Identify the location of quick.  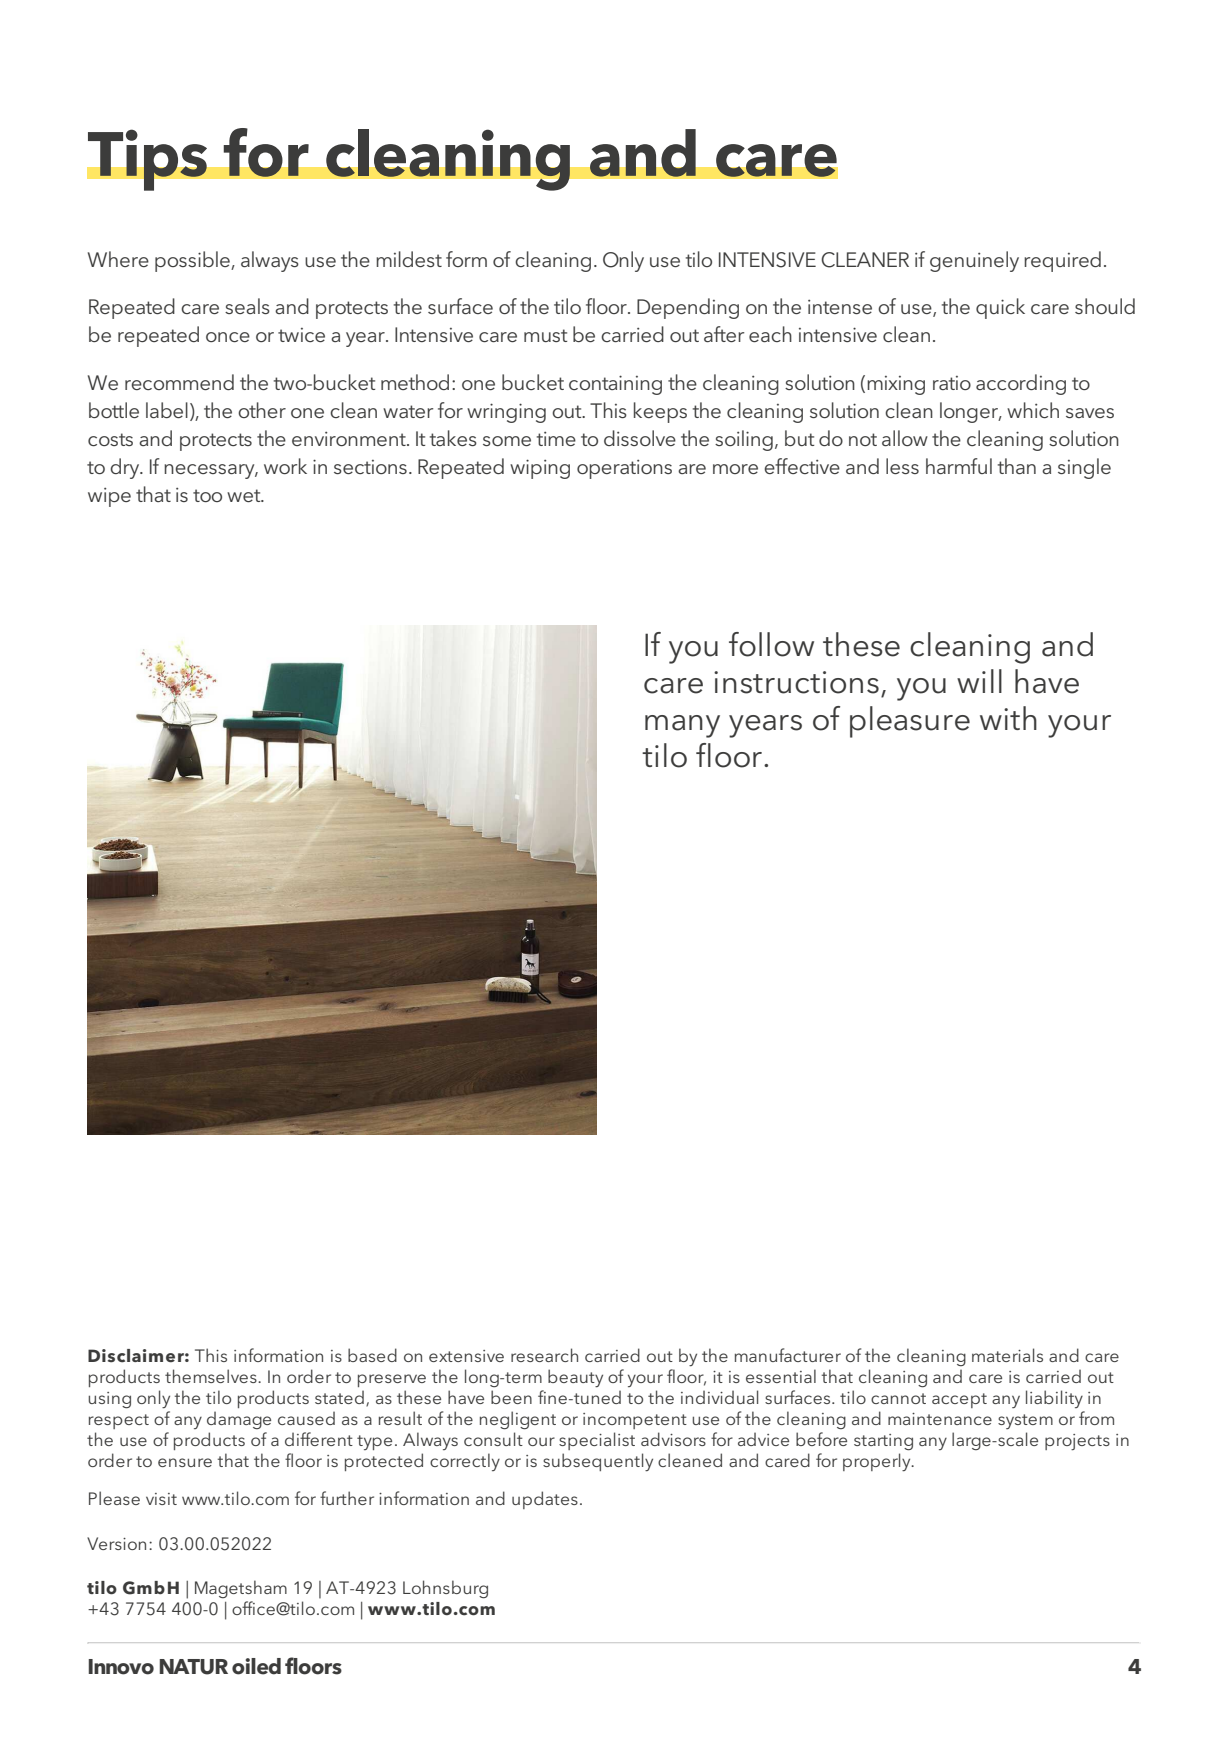
(1000, 308).
